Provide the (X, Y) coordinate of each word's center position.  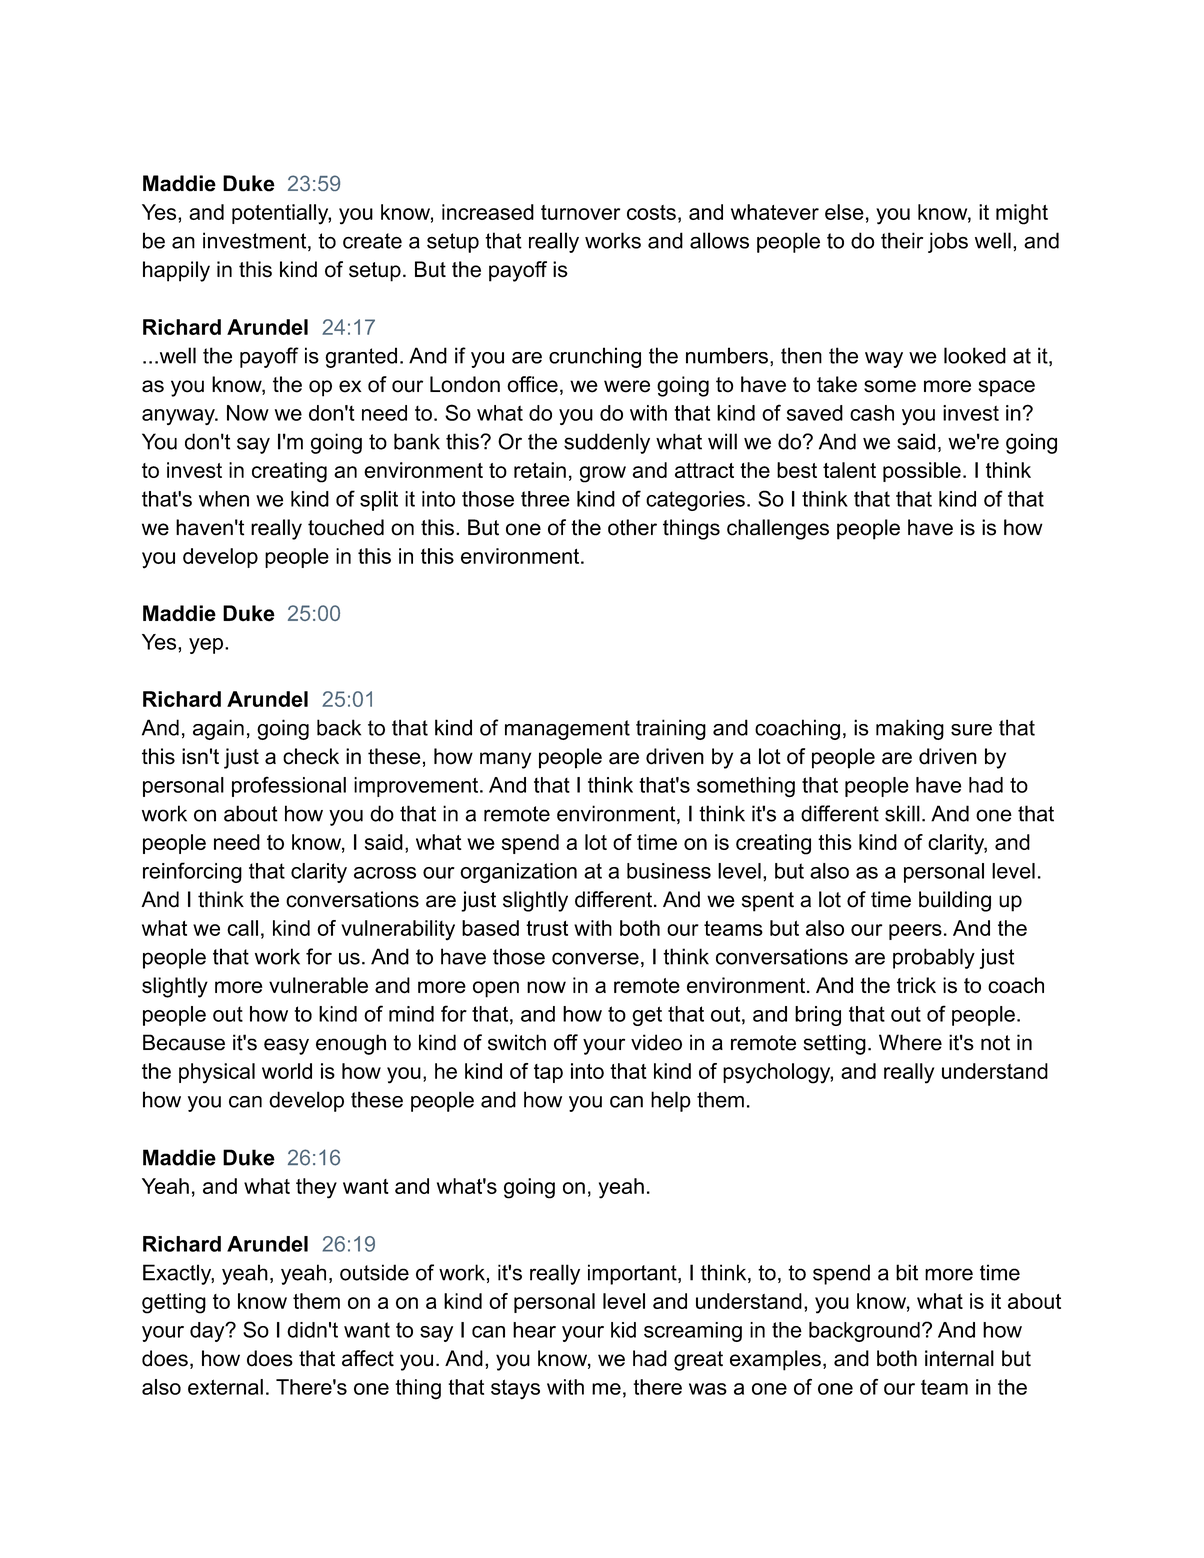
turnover (580, 212)
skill (902, 813)
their (902, 240)
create (372, 241)
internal (959, 1358)
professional (289, 786)
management (567, 730)
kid (623, 1330)
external (225, 1387)
